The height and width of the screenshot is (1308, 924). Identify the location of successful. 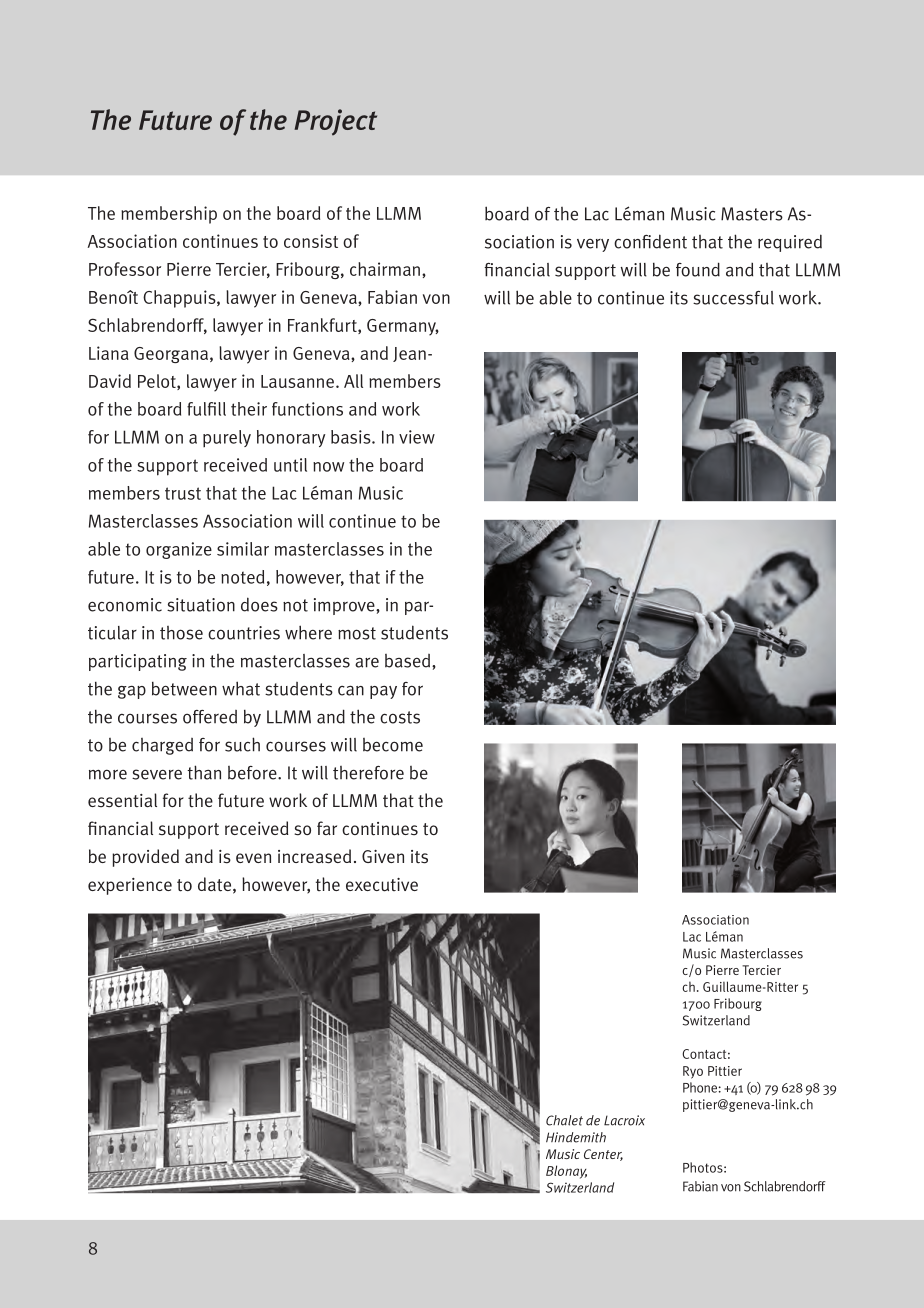
(733, 298).
